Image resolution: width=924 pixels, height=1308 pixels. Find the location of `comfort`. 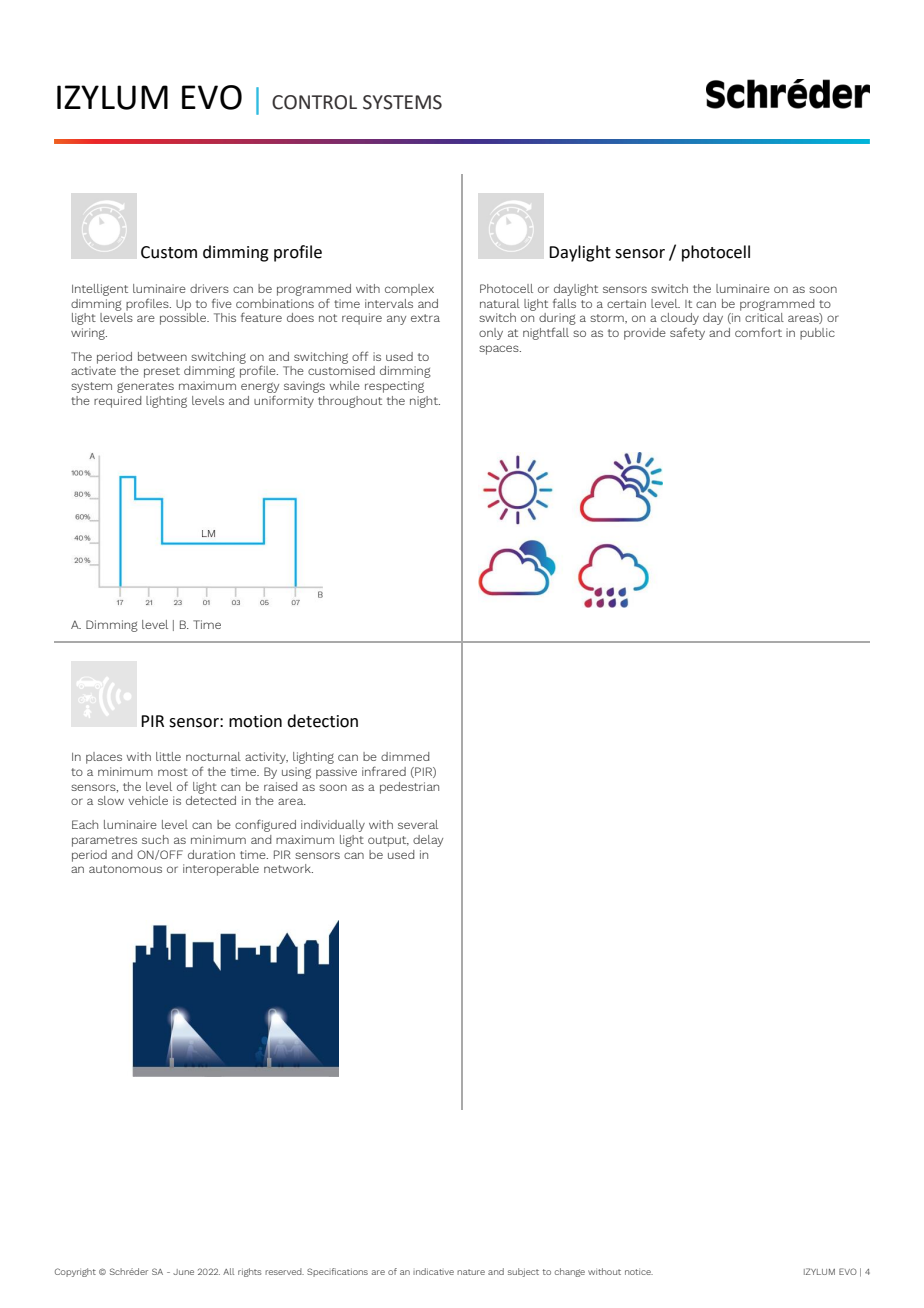

comfort is located at coordinates (758, 332).
